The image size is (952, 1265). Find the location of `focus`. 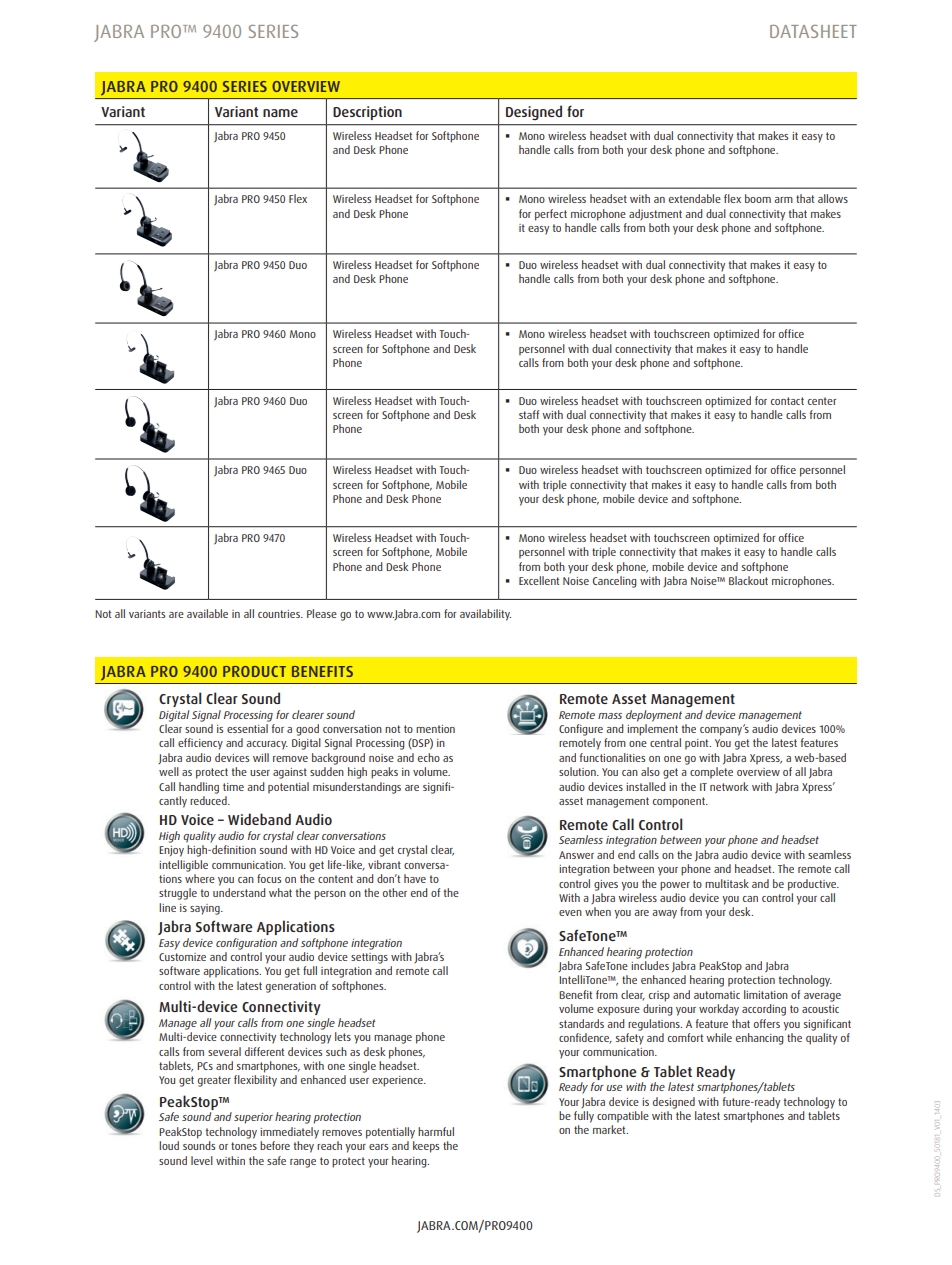

focus is located at coordinates (269, 878).
